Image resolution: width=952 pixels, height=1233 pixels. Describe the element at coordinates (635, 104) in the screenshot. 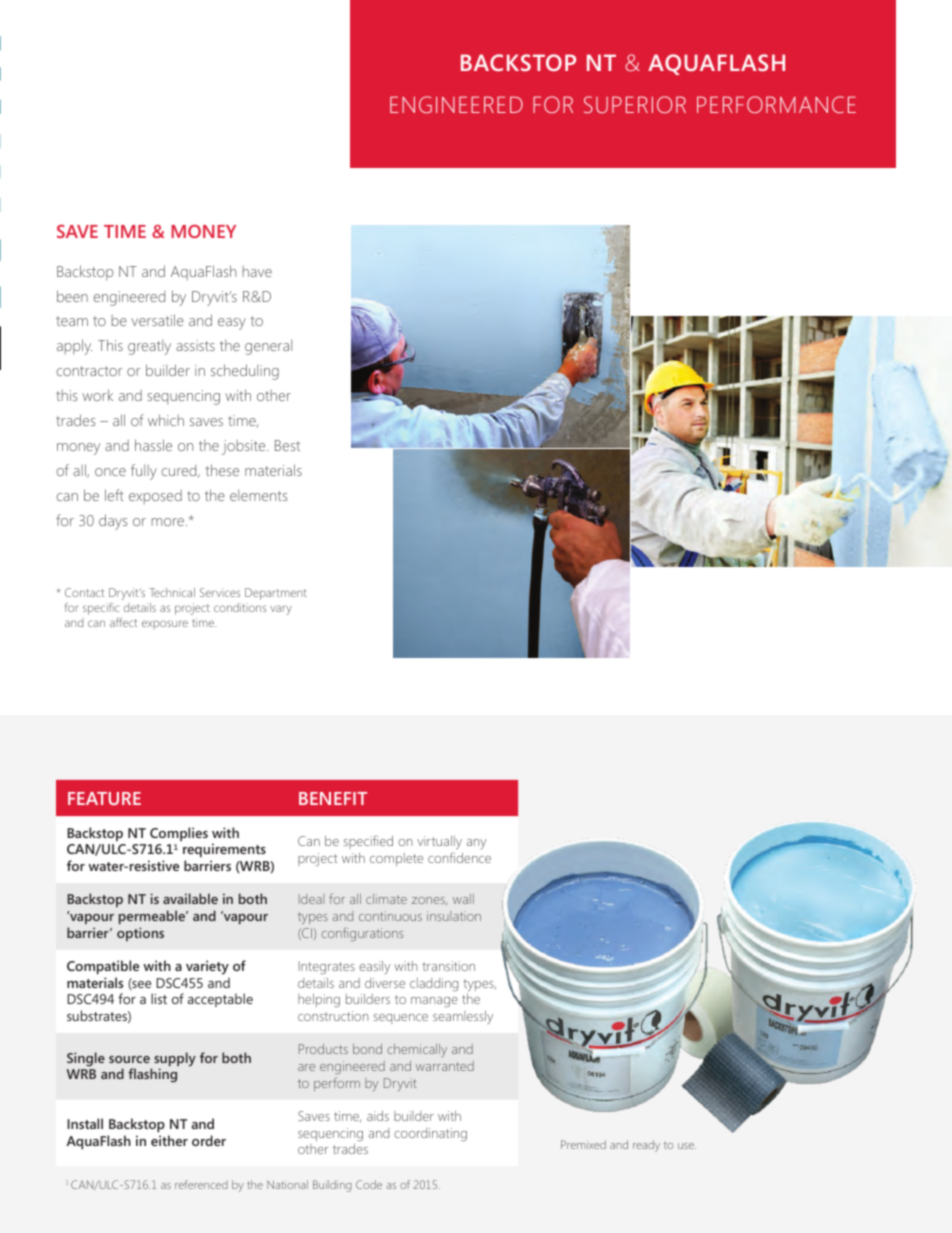

I see `superior` at that location.
